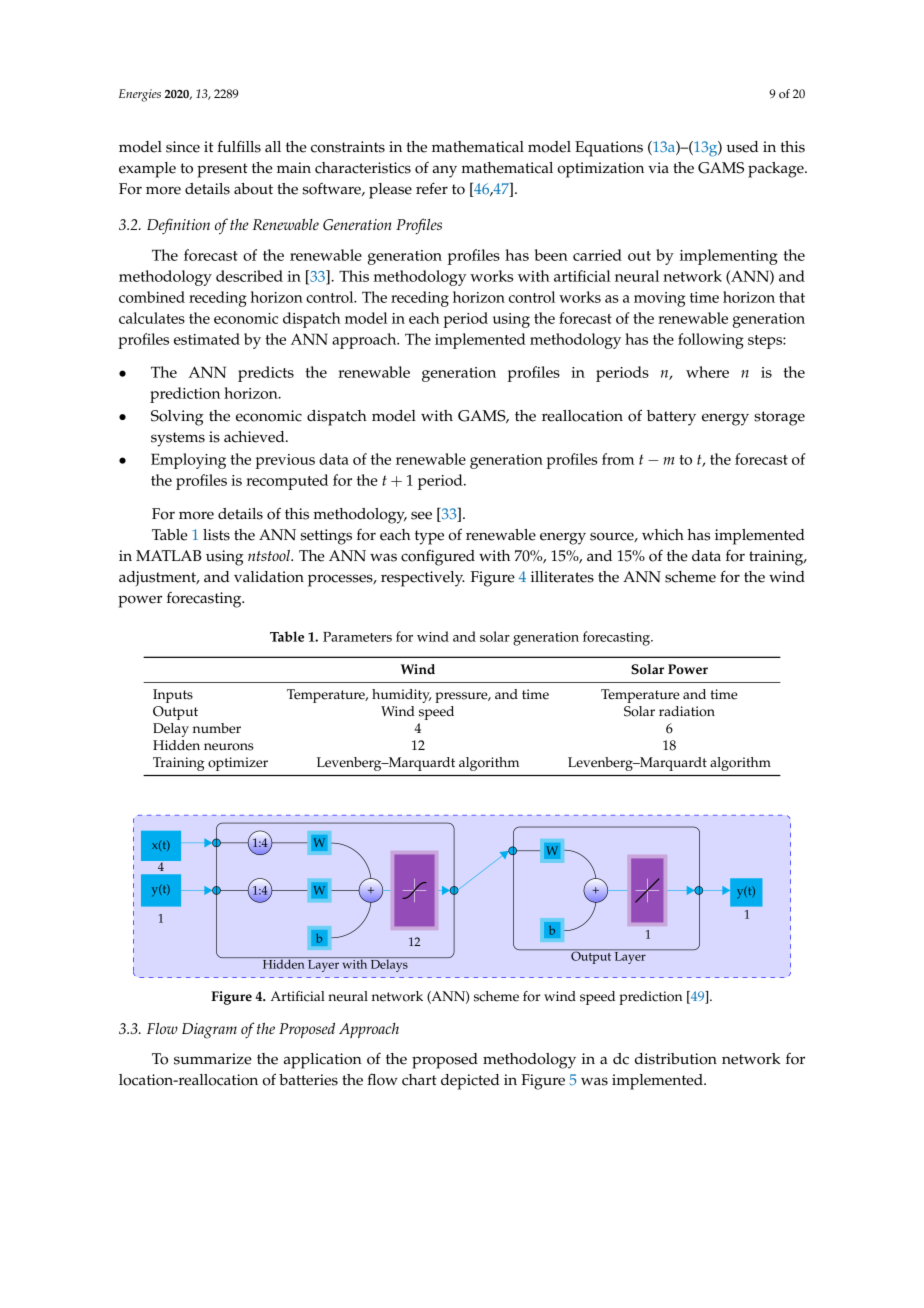  I want to click on humidity, so click(401, 696).
